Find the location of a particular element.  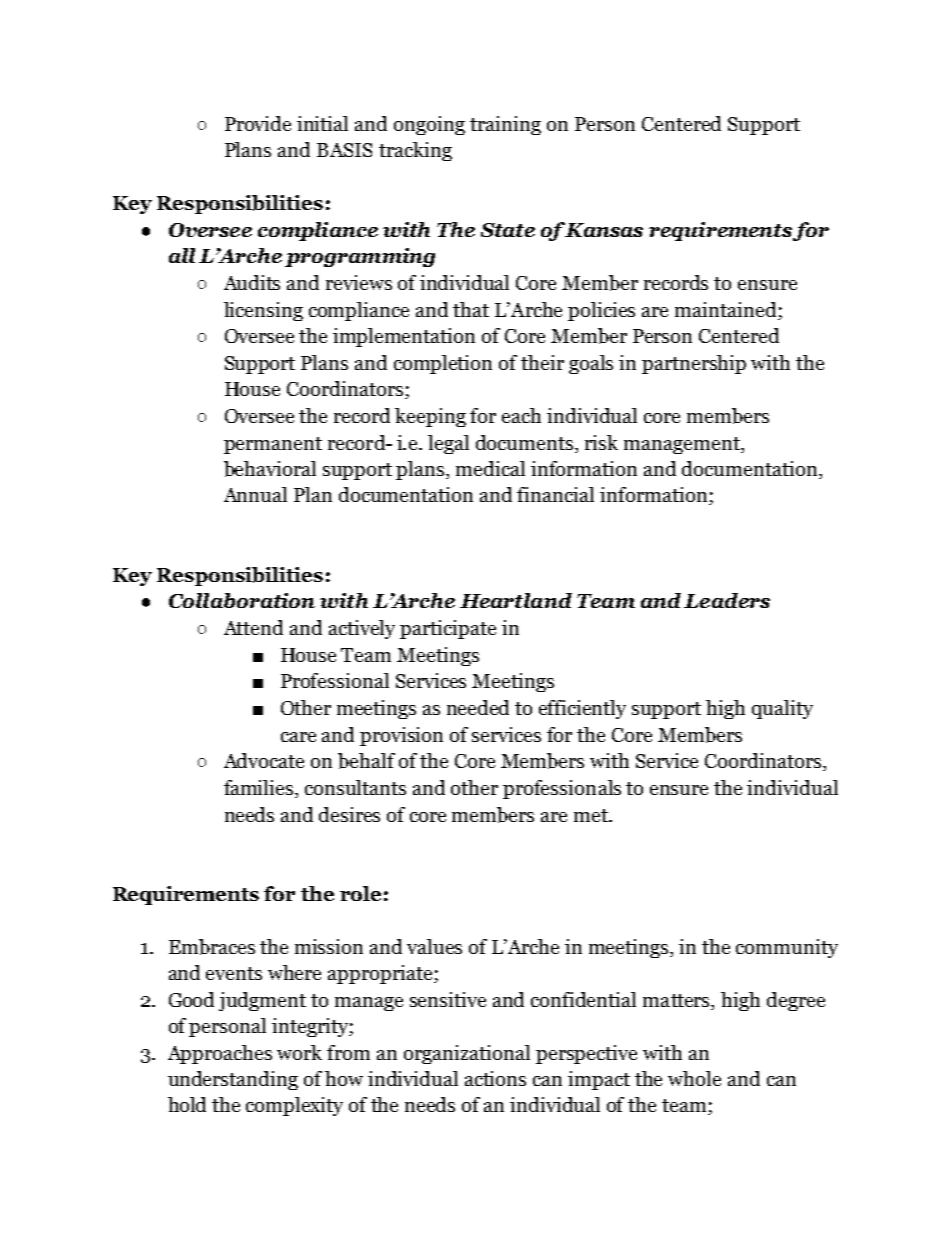

Kansas is located at coordinates (604, 230).
